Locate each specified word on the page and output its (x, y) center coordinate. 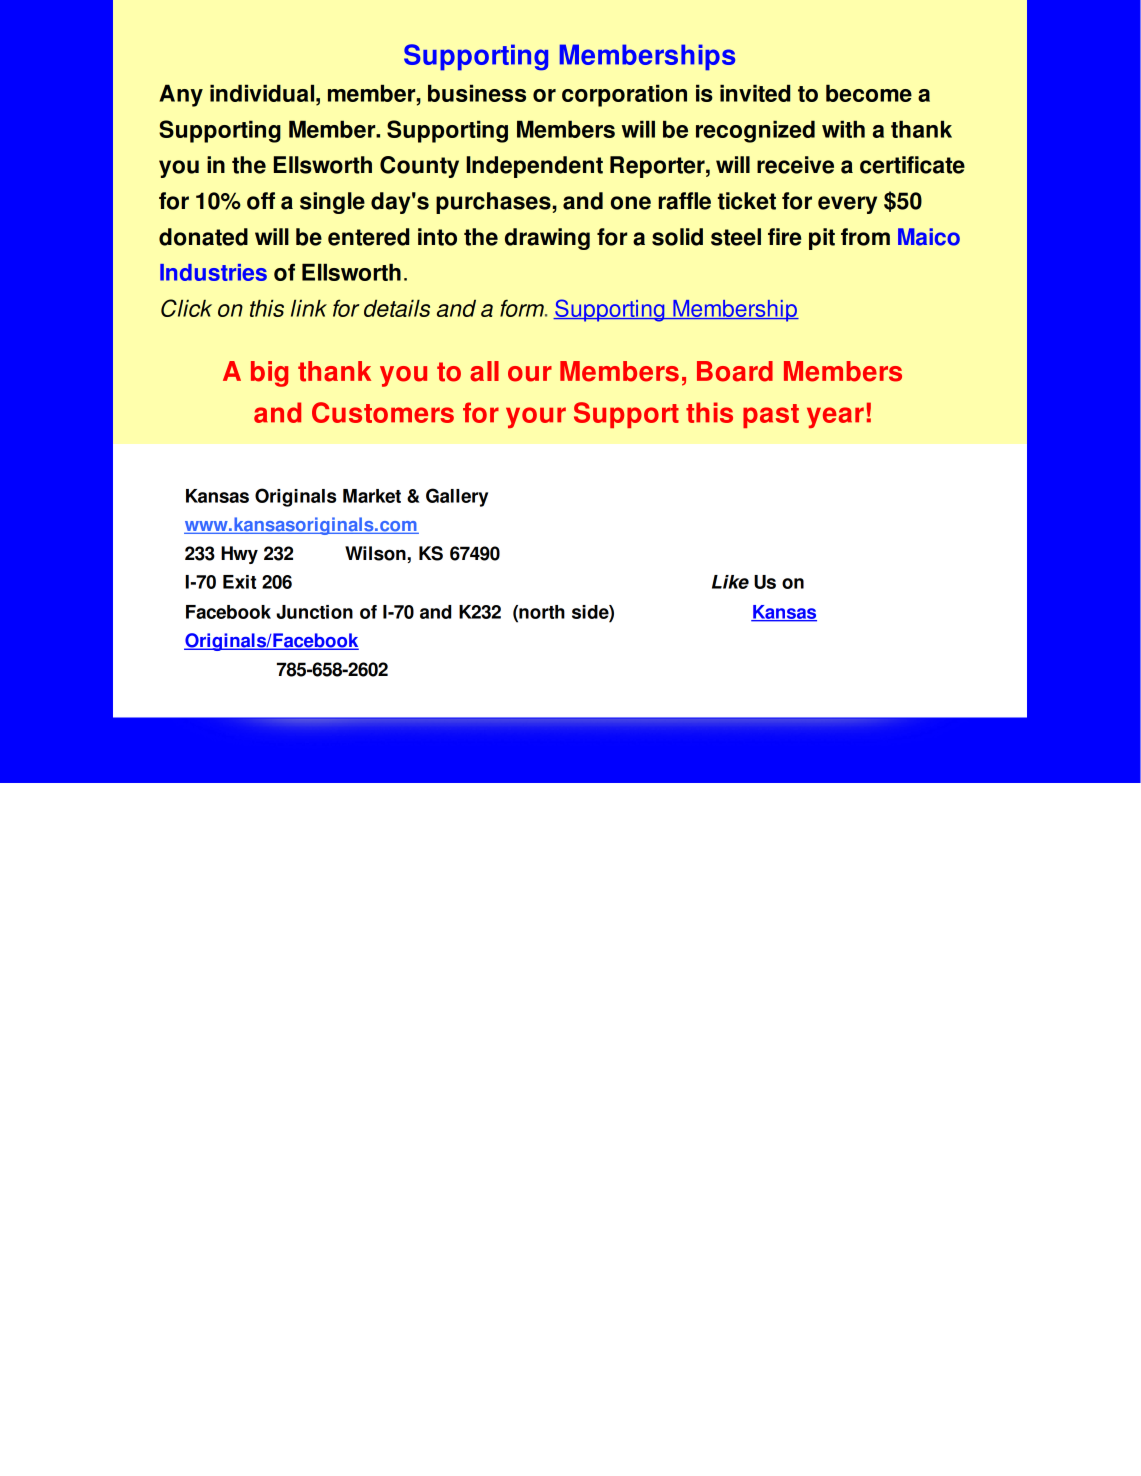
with (843, 129)
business (477, 93)
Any (181, 95)
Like (730, 582)
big (269, 374)
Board (735, 371)
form (523, 308)
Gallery (457, 497)
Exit (239, 582)
